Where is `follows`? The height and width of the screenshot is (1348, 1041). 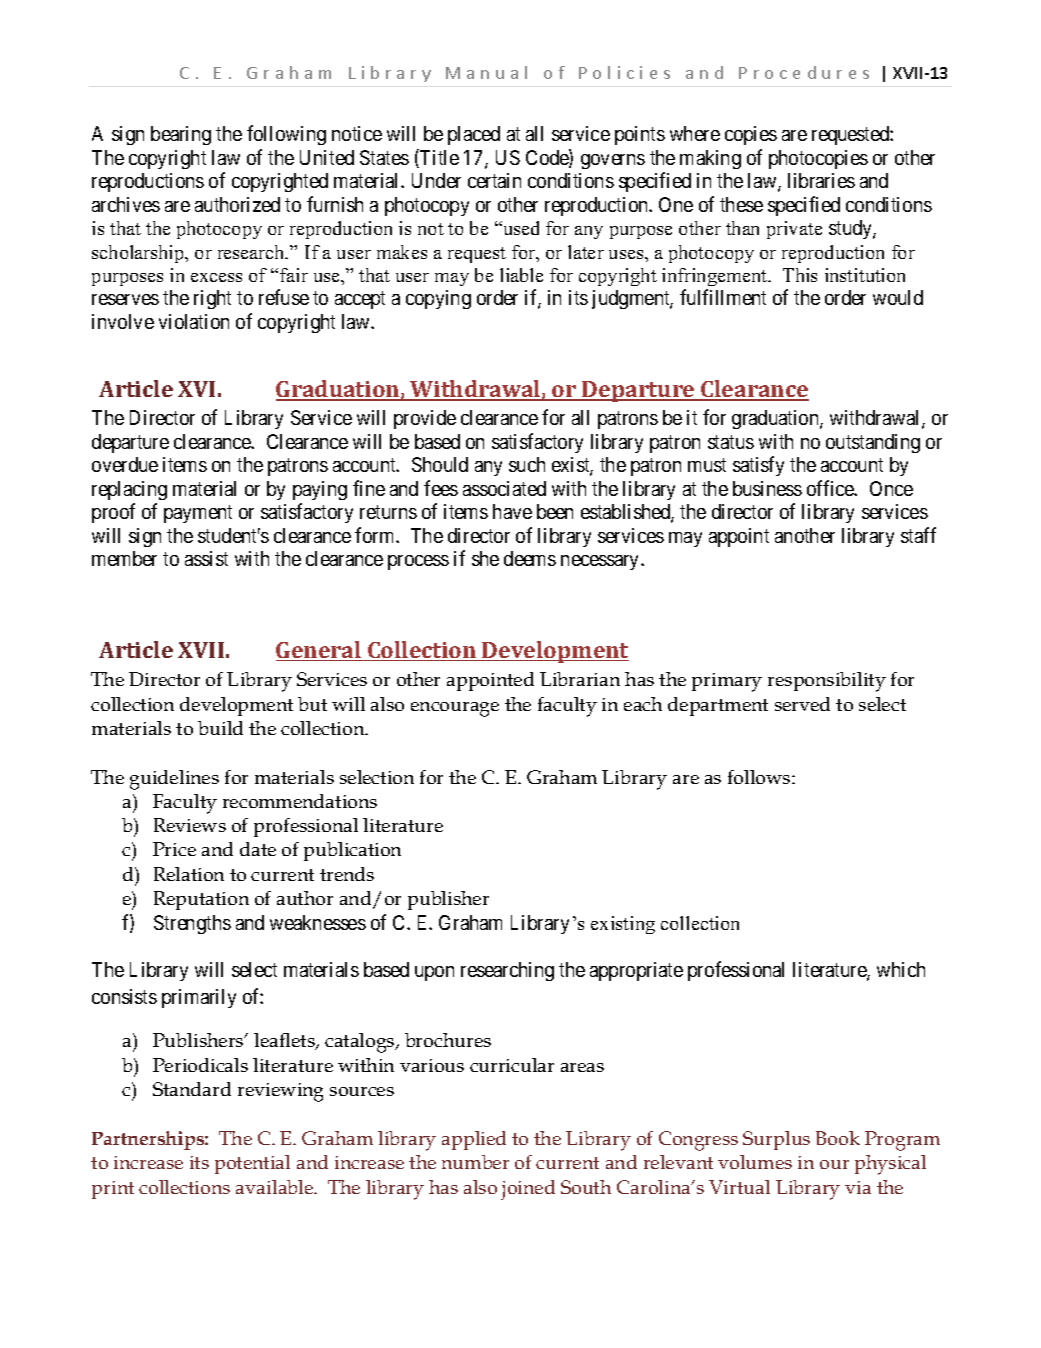 follows is located at coordinates (760, 777).
